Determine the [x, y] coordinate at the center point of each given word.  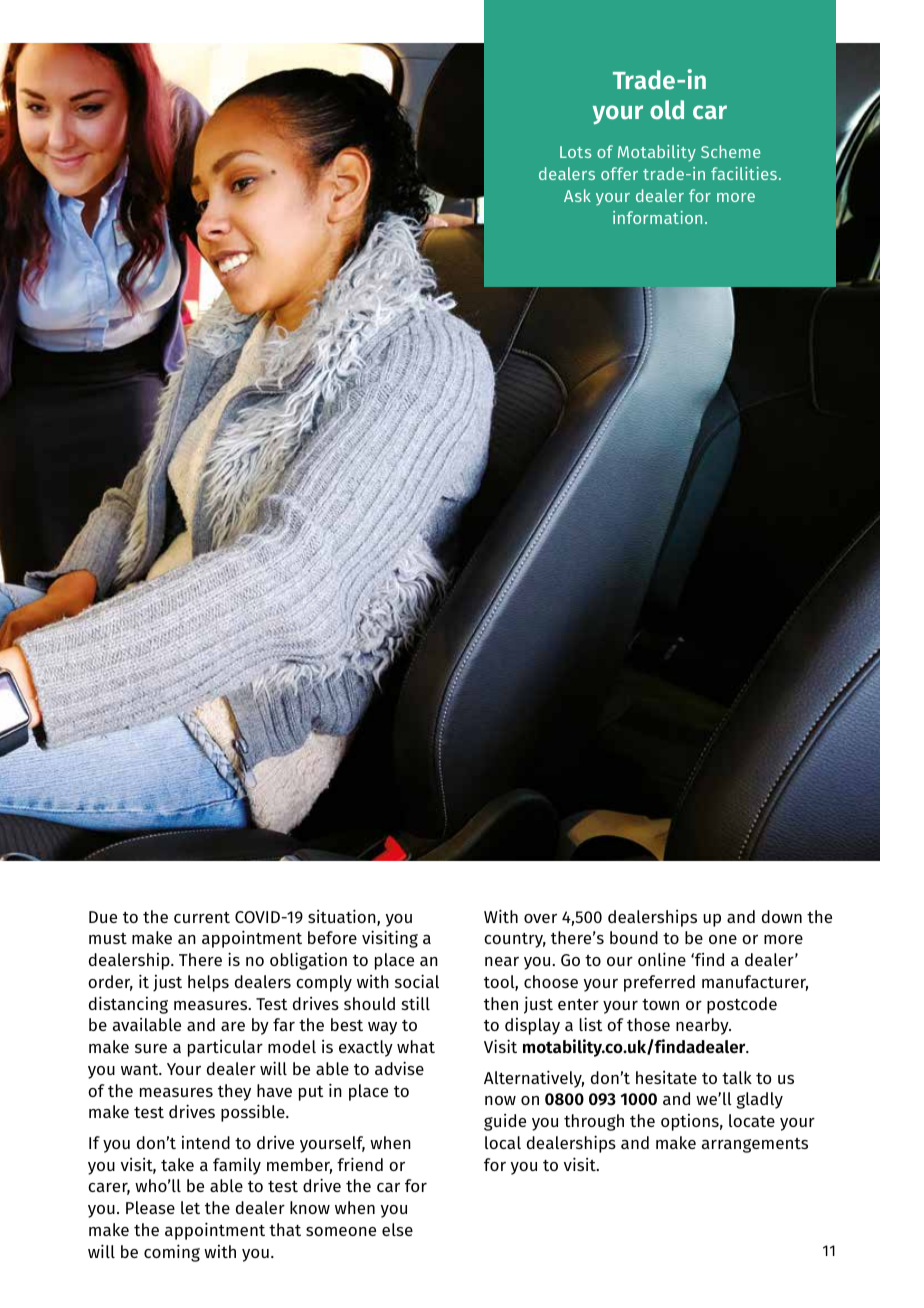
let [190, 1207]
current [202, 917]
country [515, 940]
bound [634, 937]
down [782, 916]
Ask [577, 195]
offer [619, 173]
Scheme [731, 151]
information [657, 217]
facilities [744, 173]
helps [208, 983]
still [416, 1003]
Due [103, 917]
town [660, 1004]
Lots [575, 152]
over [540, 918]
